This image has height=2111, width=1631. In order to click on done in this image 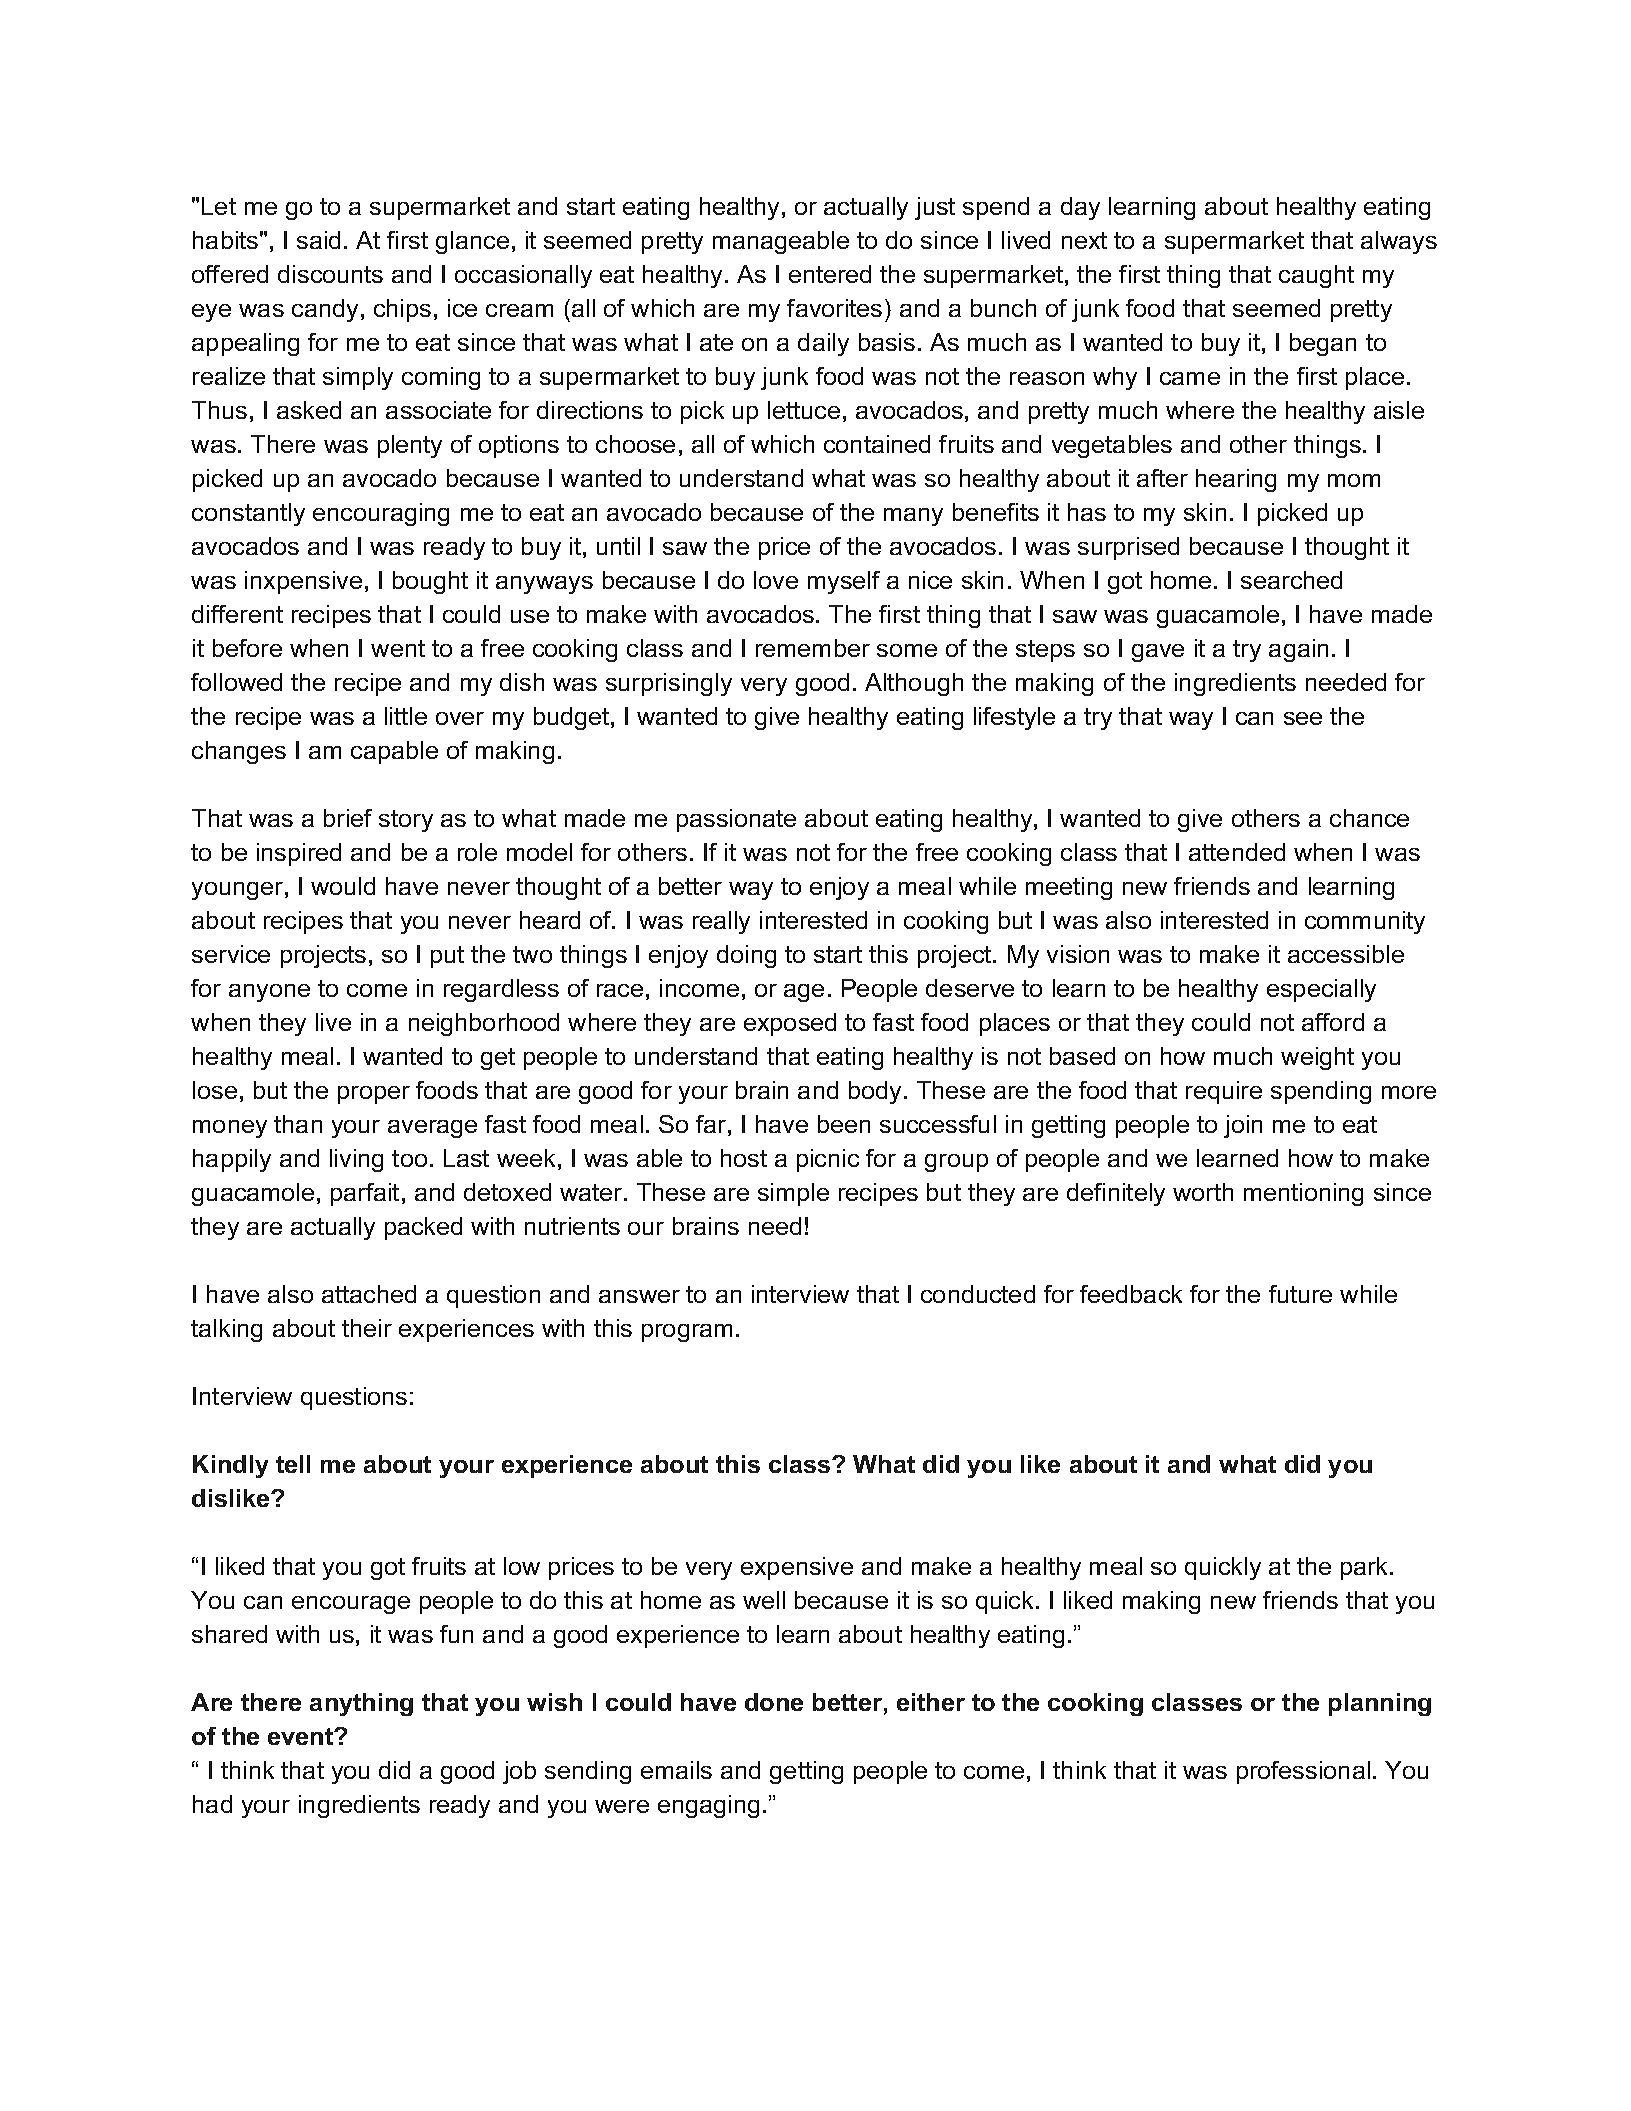, I will do `click(774, 1702)`.
